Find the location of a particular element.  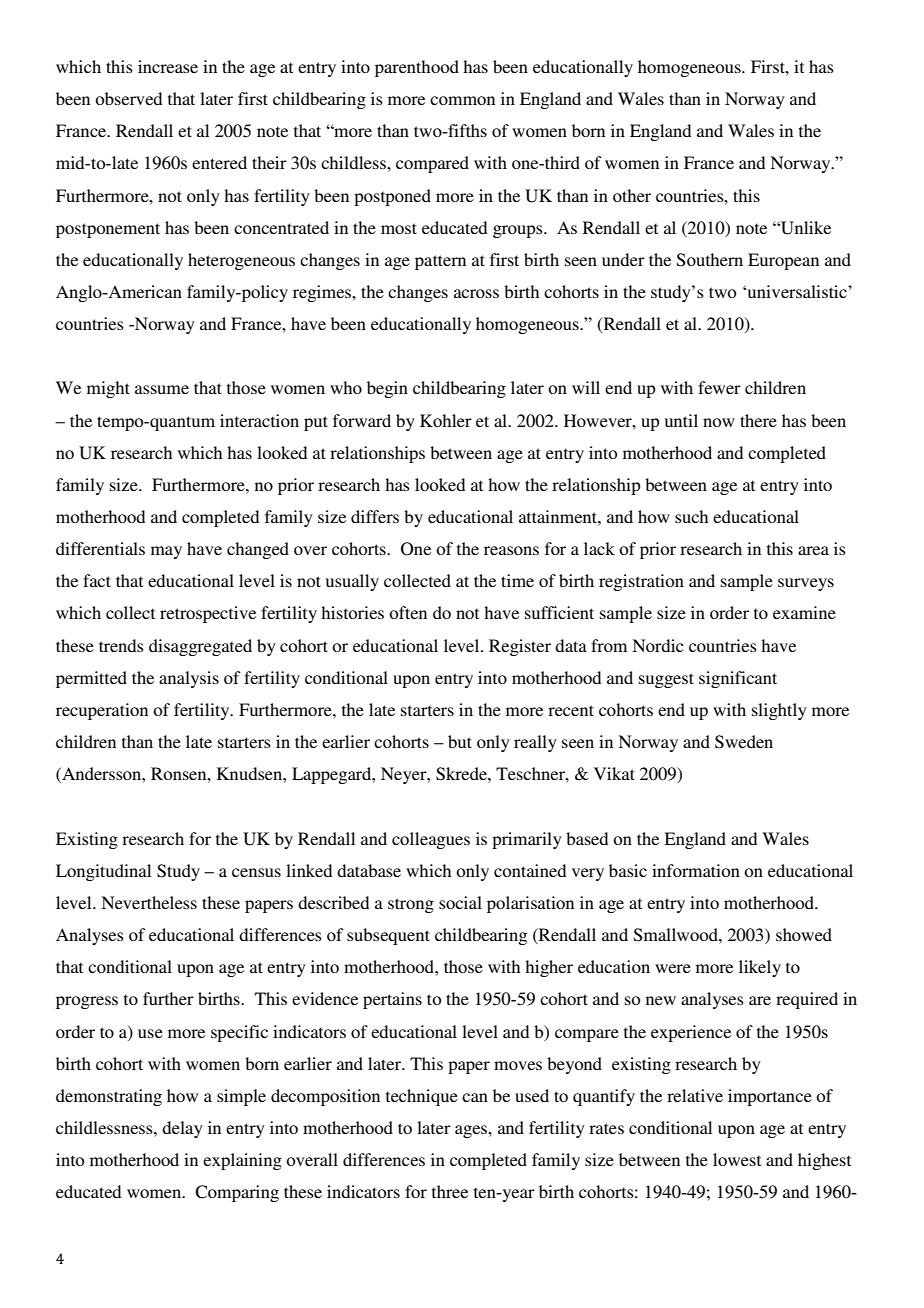

common is located at coordinates (462, 100).
